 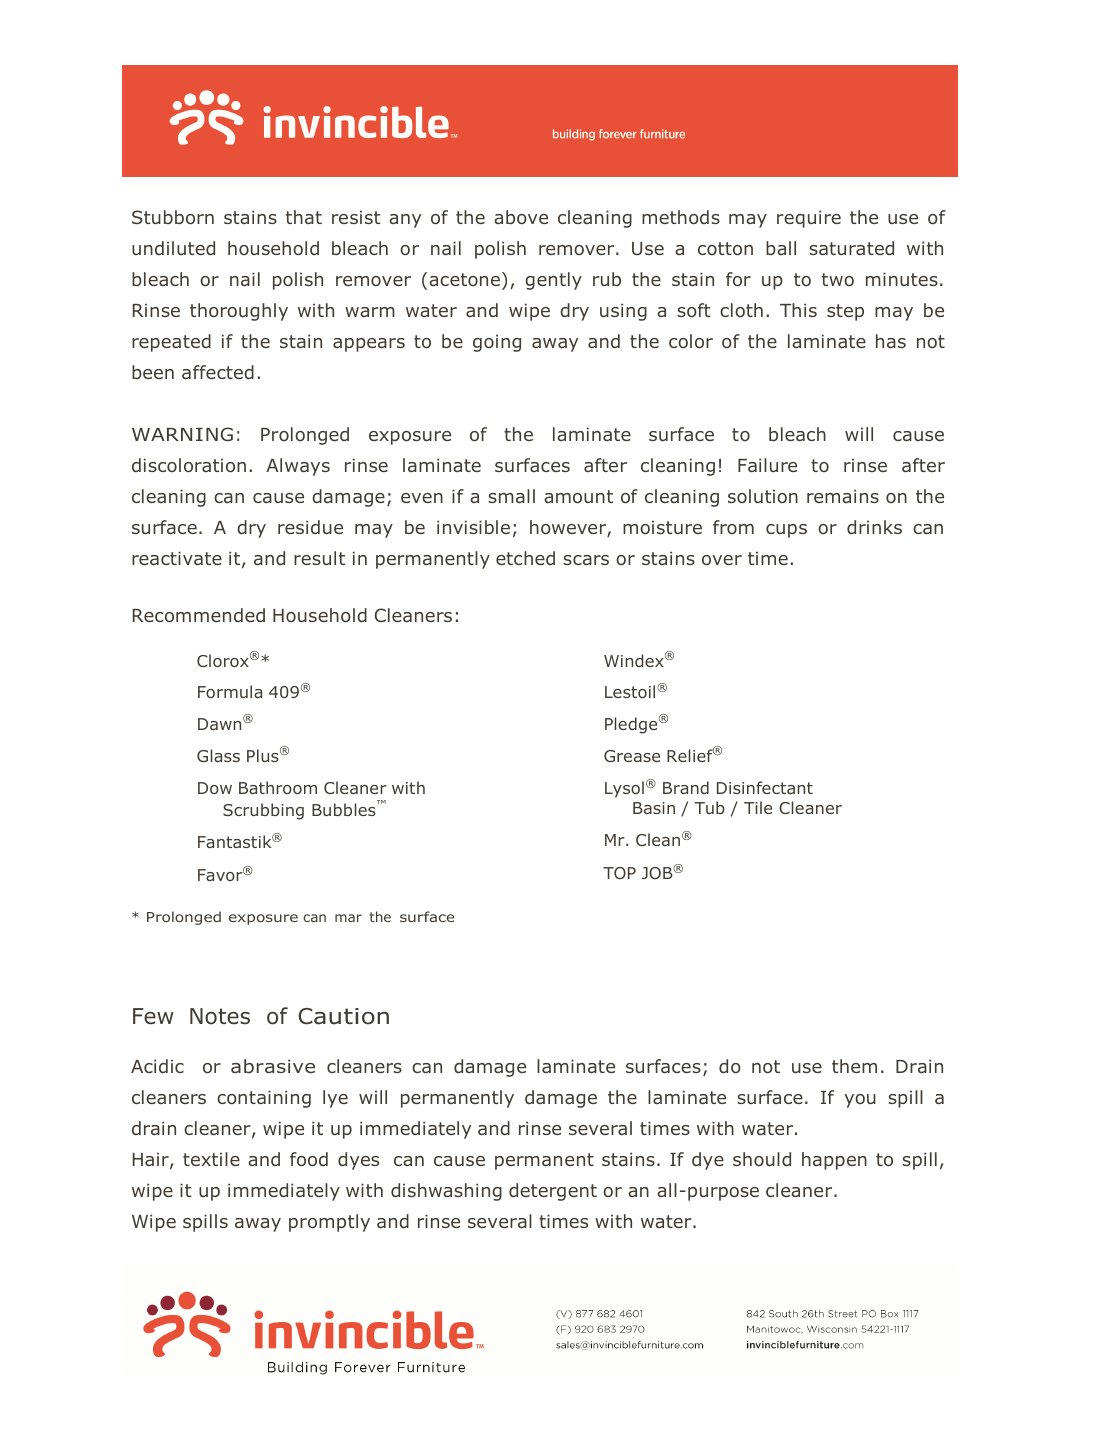 What do you see at coordinates (632, 756) in the image?
I see `Grease` at bounding box center [632, 756].
